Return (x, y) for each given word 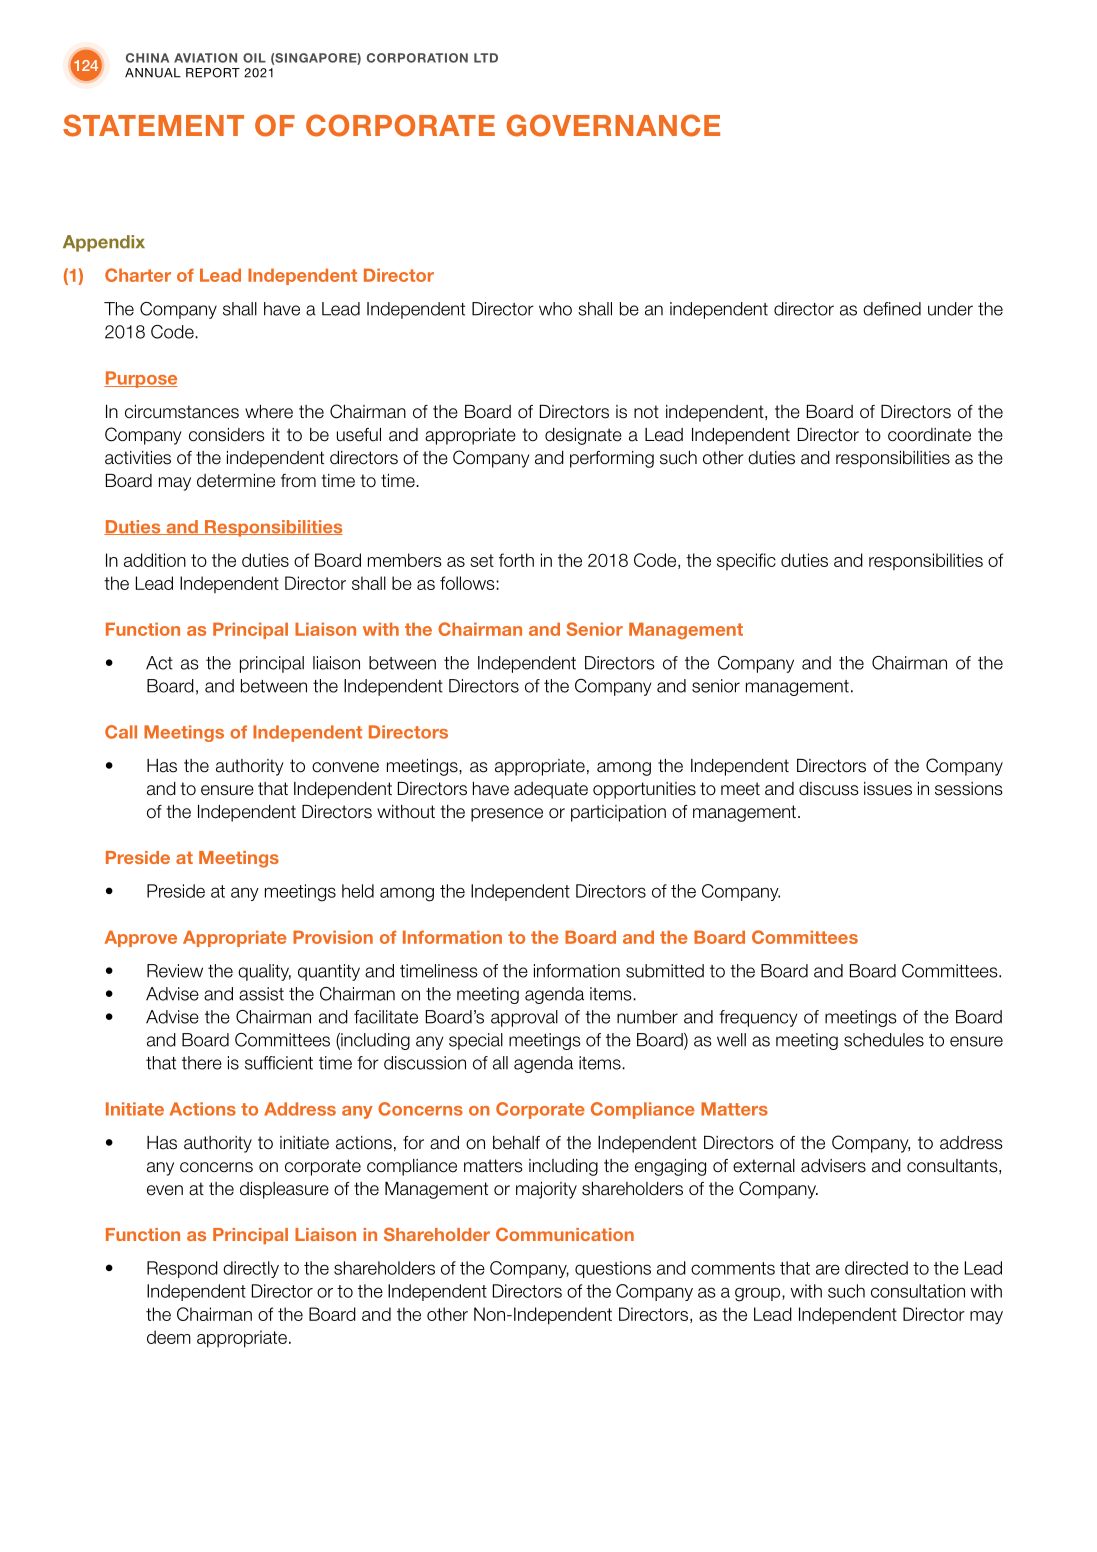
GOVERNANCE (613, 125)
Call (121, 732)
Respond (182, 1269)
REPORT (213, 73)
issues (888, 789)
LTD (486, 58)
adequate (551, 790)
